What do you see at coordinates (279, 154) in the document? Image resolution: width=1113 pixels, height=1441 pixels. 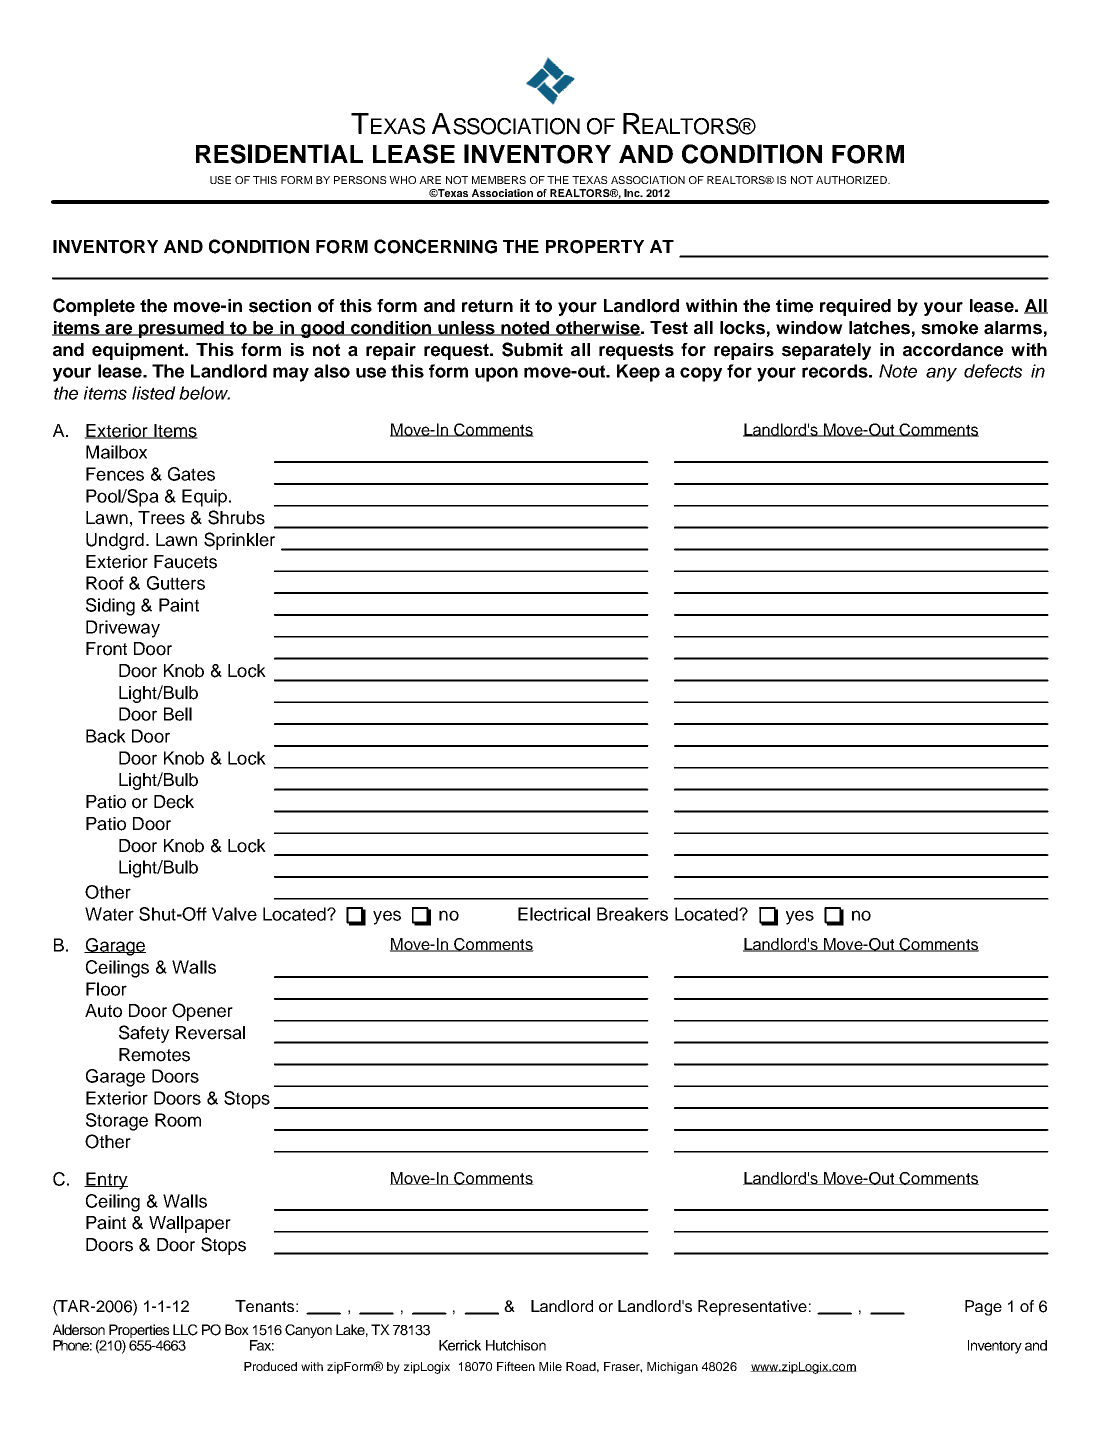 I see `RESIDENTIAL` at bounding box center [279, 154].
